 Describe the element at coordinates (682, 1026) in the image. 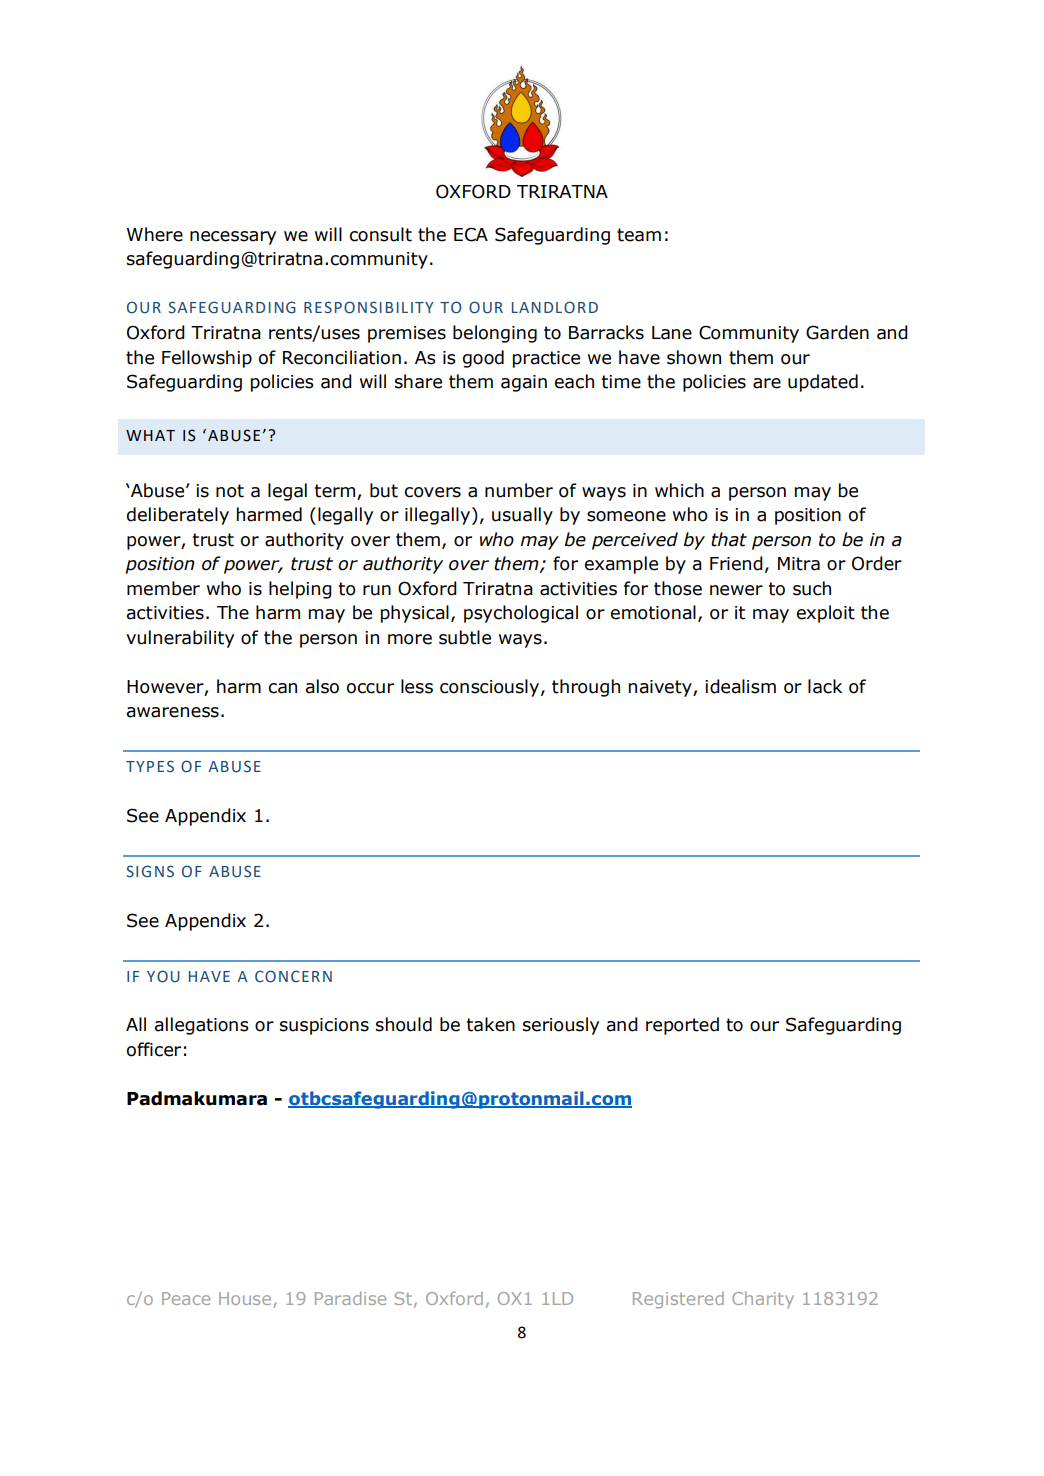

I see `reported` at that location.
